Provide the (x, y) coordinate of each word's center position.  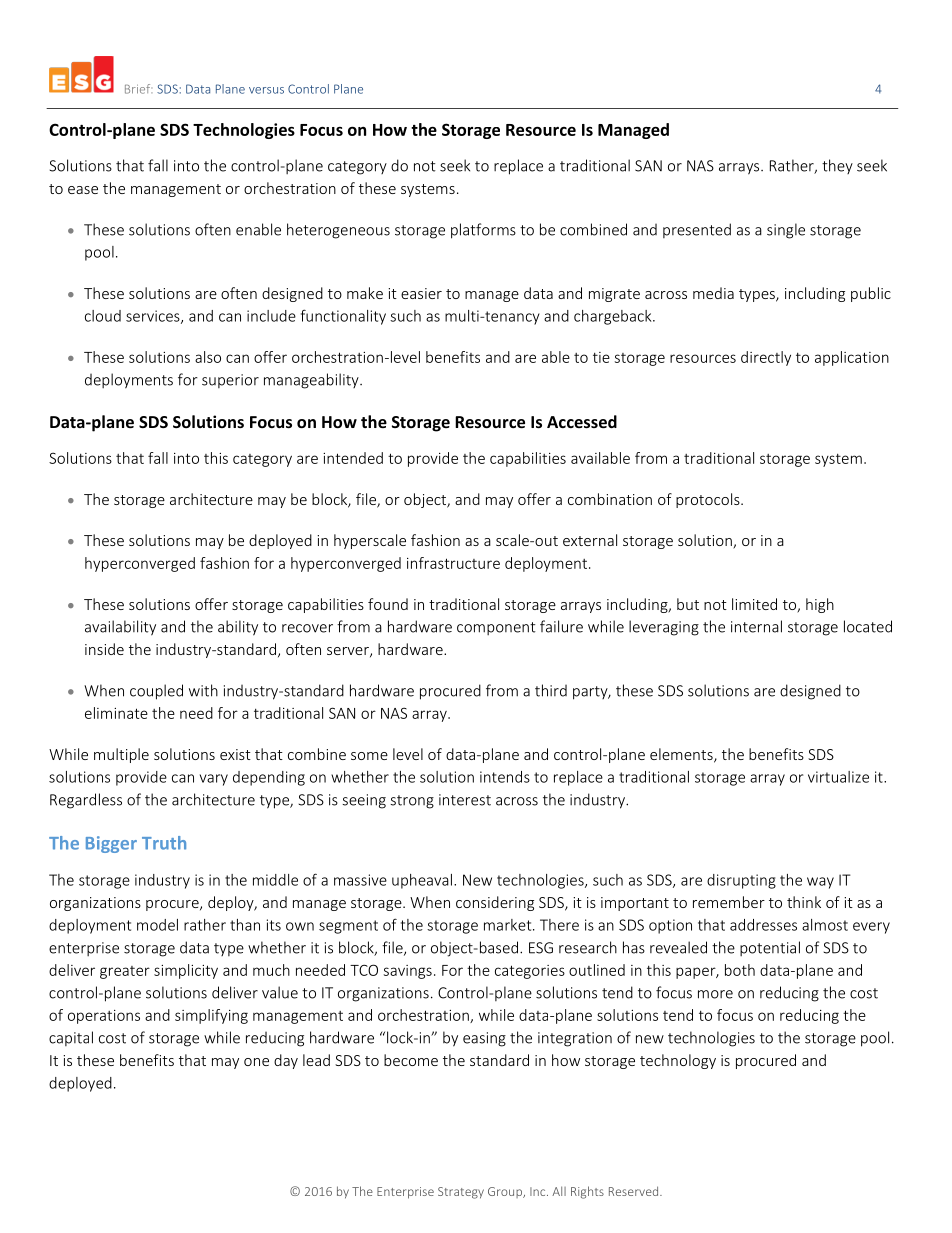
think (804, 902)
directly (766, 358)
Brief (138, 89)
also (208, 357)
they (837, 166)
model (157, 925)
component (496, 628)
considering (495, 903)
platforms (483, 231)
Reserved (635, 1191)
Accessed (582, 421)
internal (756, 626)
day (286, 1061)
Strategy (461, 1193)
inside (104, 649)
